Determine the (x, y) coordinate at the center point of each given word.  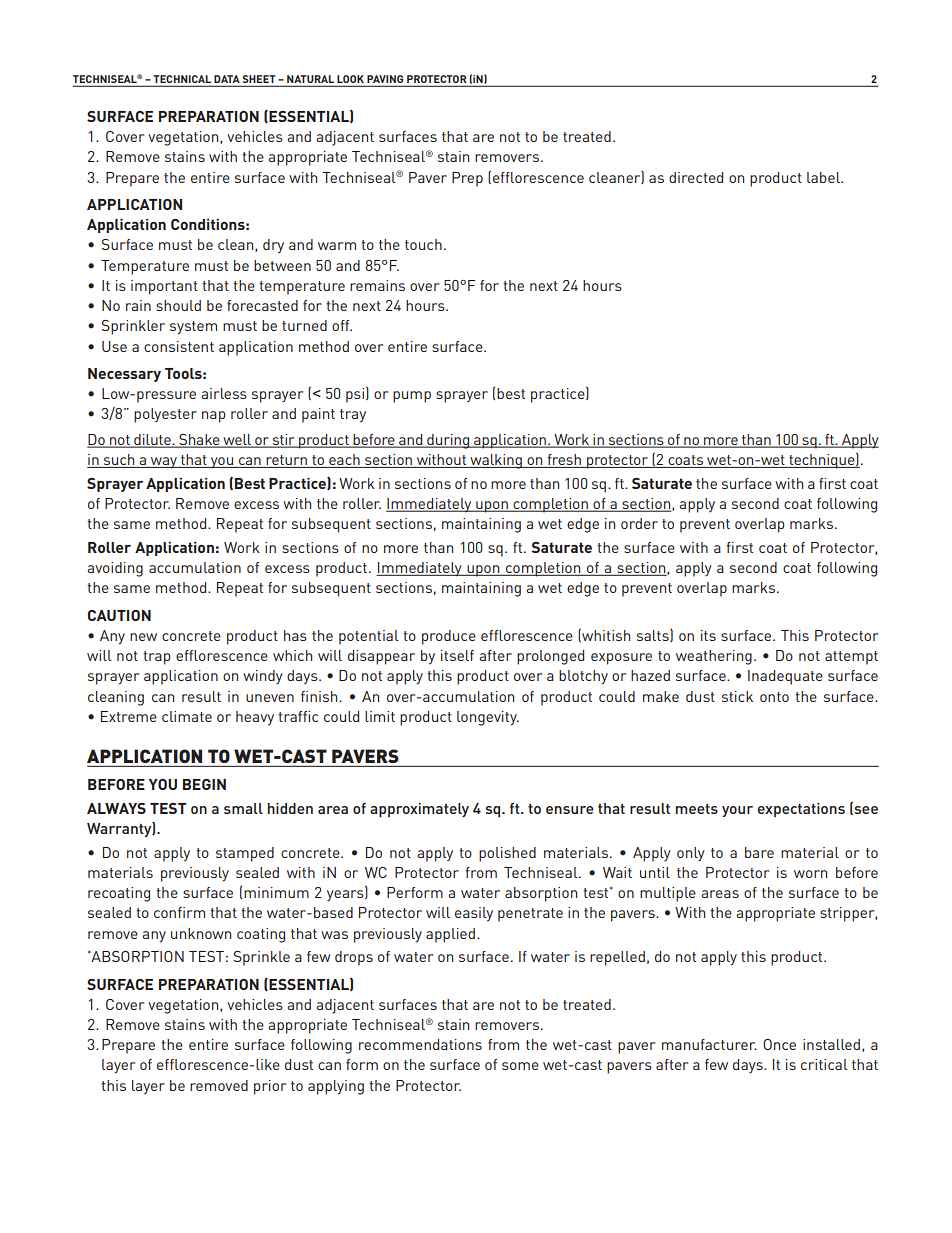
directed (696, 177)
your (737, 811)
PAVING (385, 79)
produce (449, 637)
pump (412, 397)
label (824, 177)
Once (779, 1044)
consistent (179, 346)
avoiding (115, 569)
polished (507, 854)
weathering (714, 657)
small (243, 808)
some (520, 1066)
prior (270, 1087)
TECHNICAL (182, 79)
